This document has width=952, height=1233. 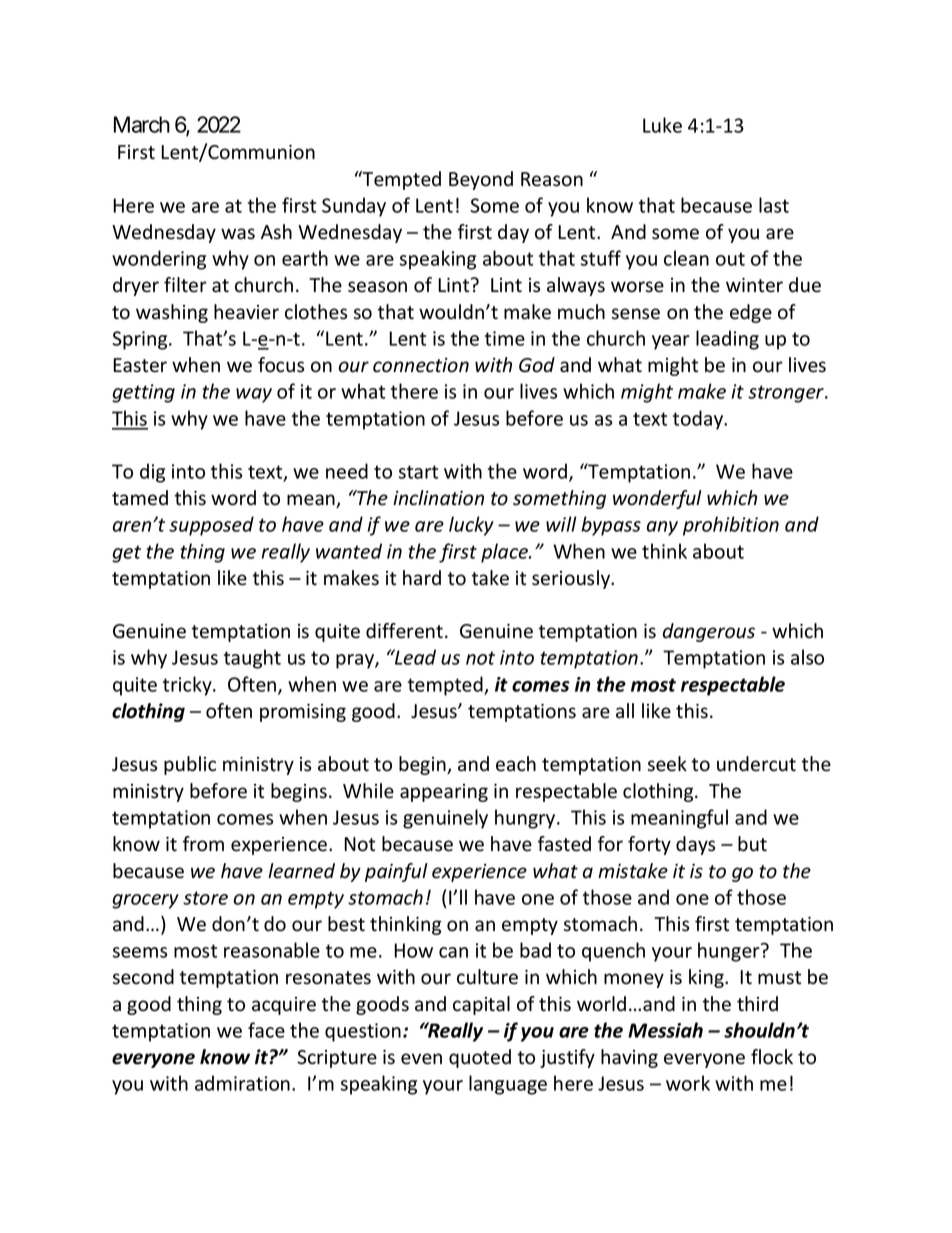 I want to click on admiration, so click(x=242, y=1083).
